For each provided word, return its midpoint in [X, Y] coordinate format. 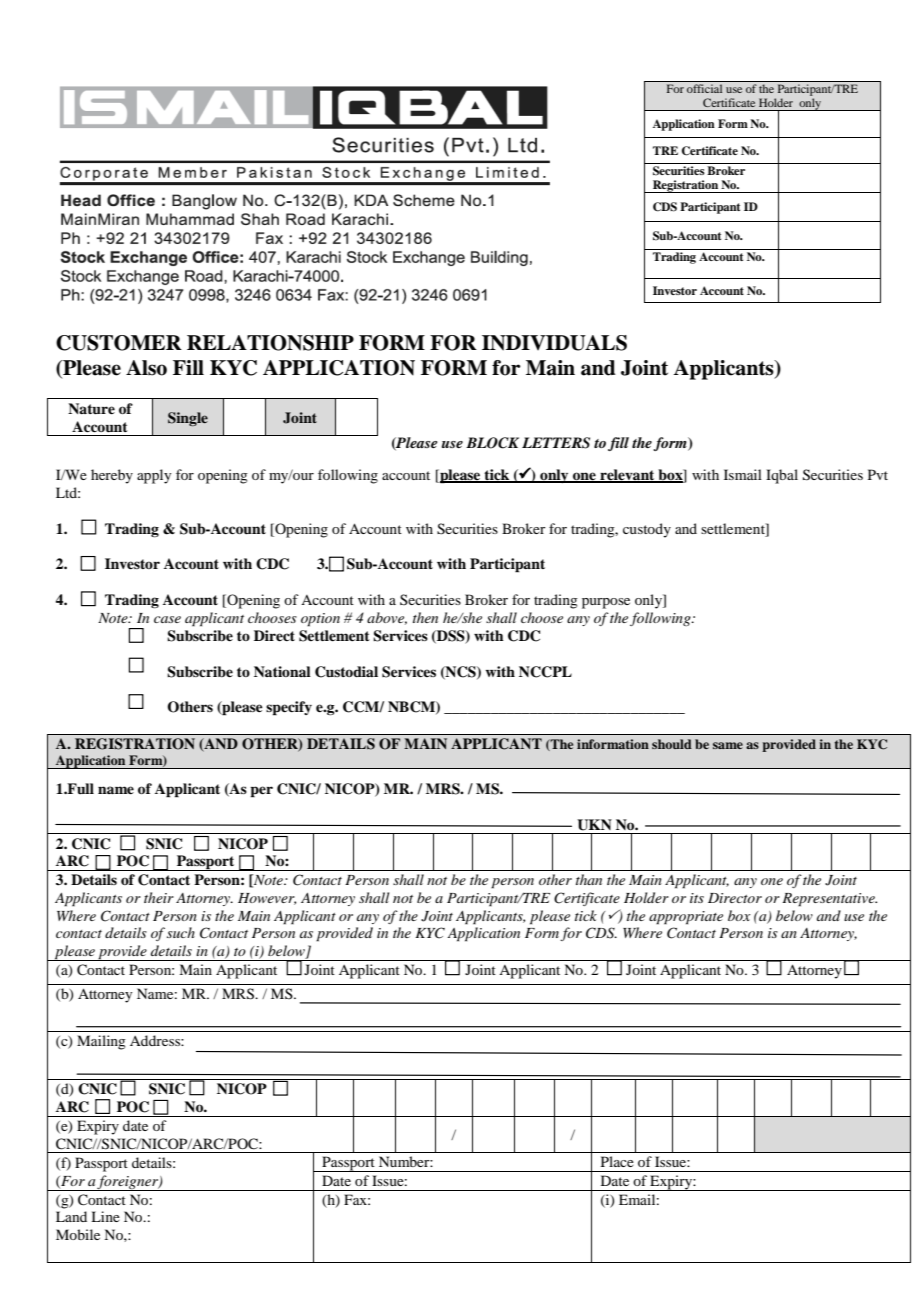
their [159, 897]
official [704, 88]
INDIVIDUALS [554, 343]
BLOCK [492, 443]
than [589, 879]
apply [154, 476]
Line [105, 1216]
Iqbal [782, 476]
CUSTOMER [119, 343]
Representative [829, 900]
